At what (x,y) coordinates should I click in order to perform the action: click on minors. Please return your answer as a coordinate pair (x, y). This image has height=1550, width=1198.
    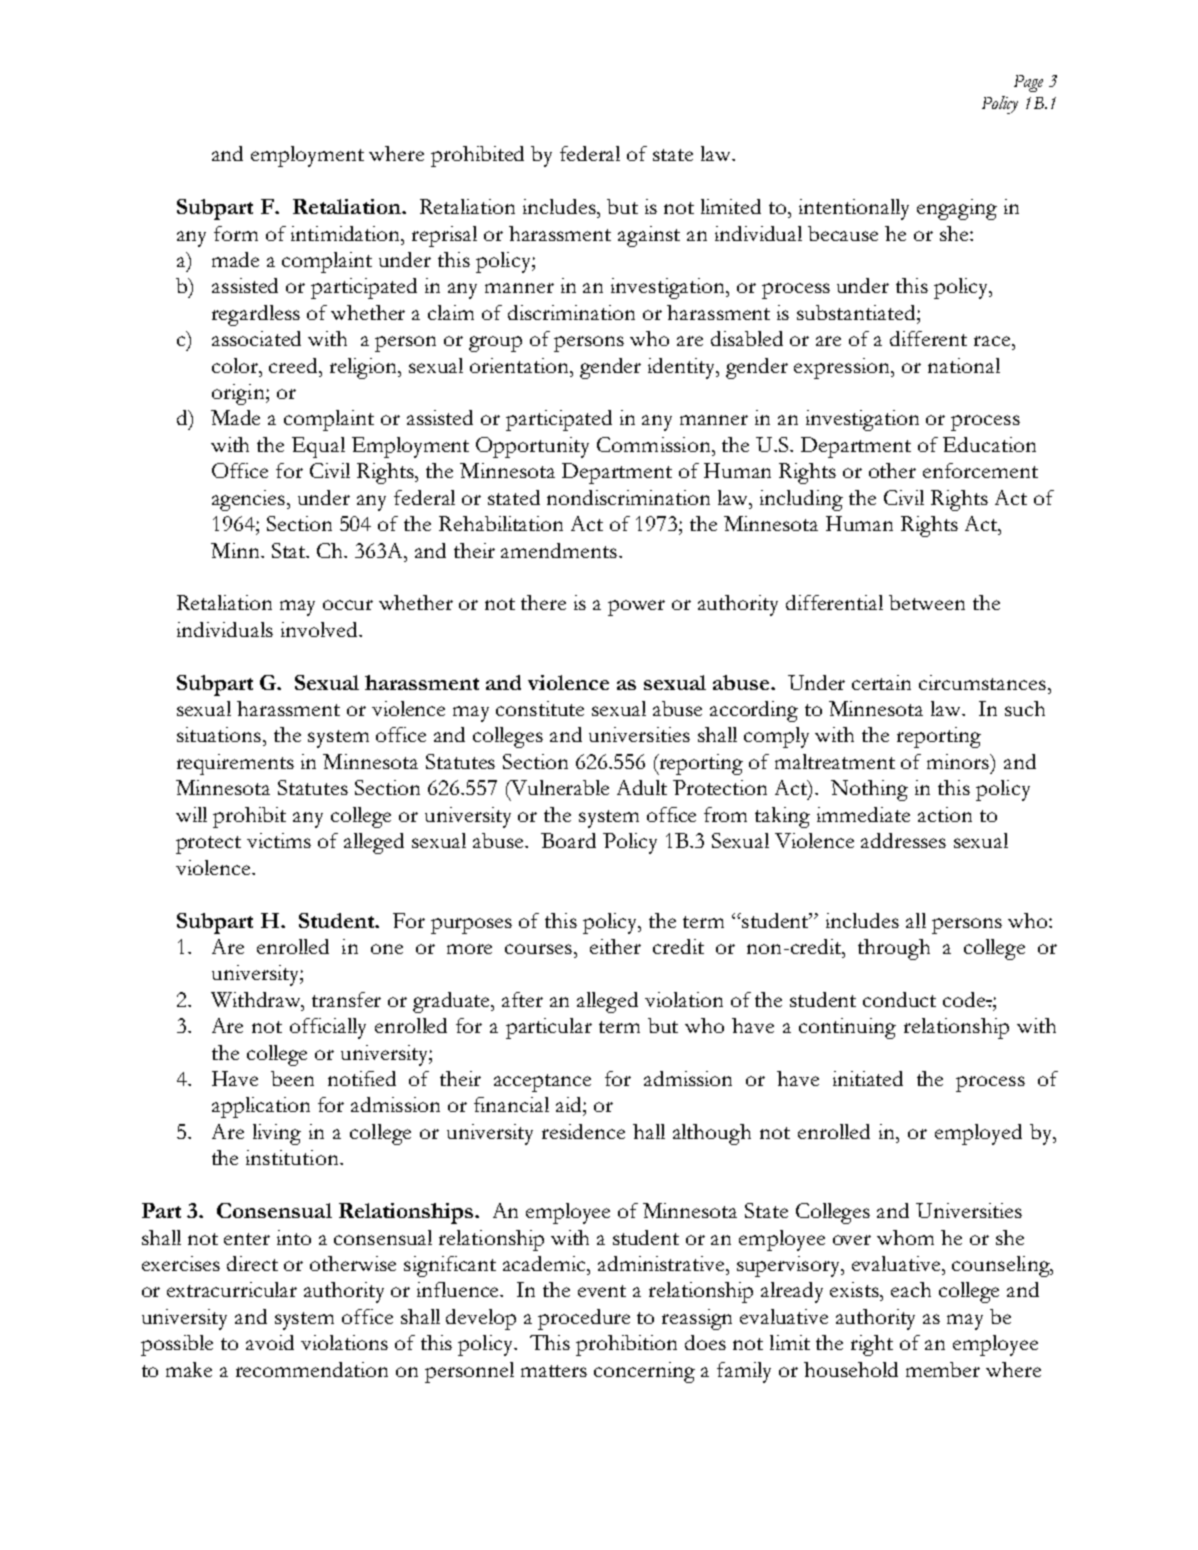
    Looking at the image, I should click on (959, 761).
